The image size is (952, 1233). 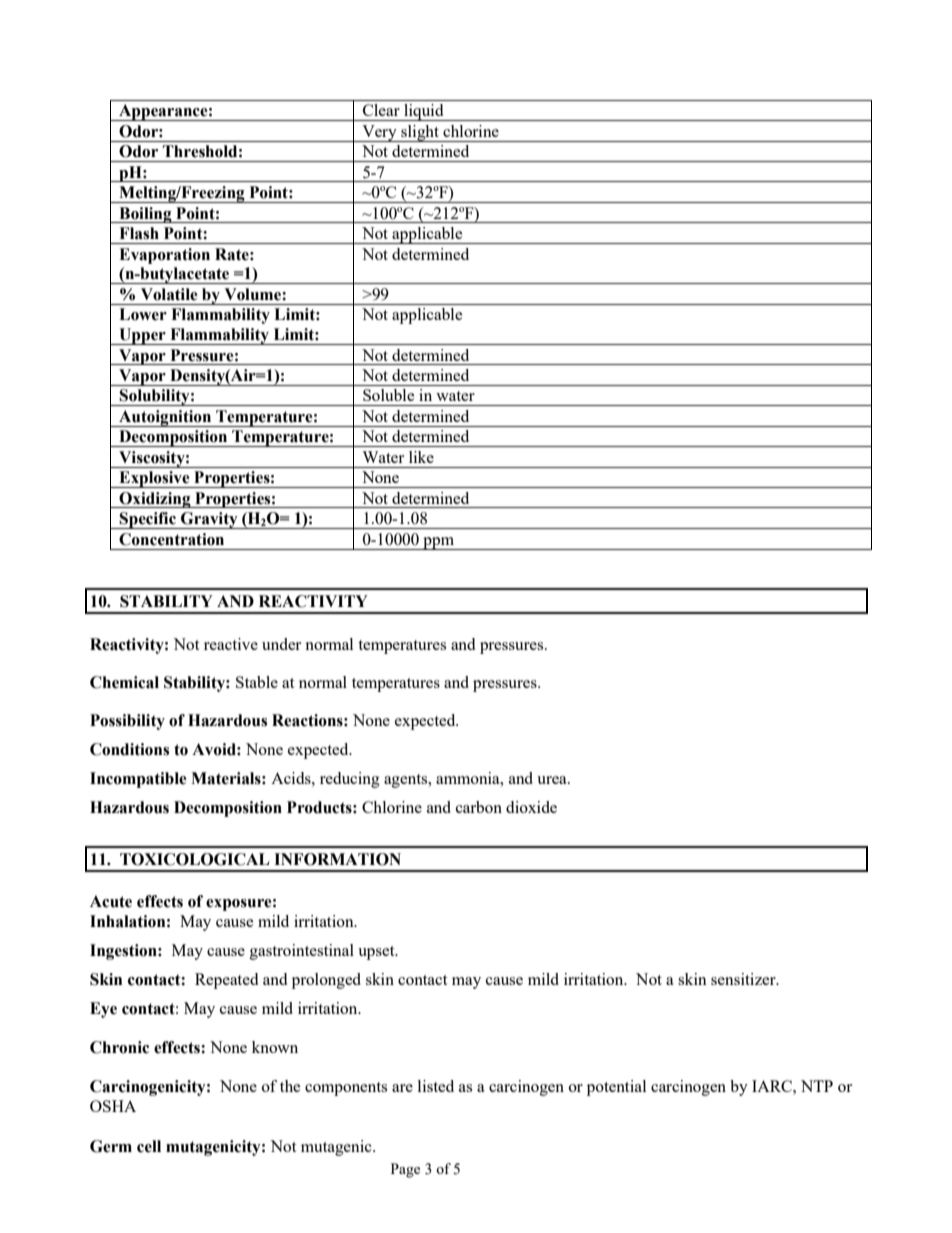 What do you see at coordinates (405, 1170) in the image?
I see `Page` at bounding box center [405, 1170].
